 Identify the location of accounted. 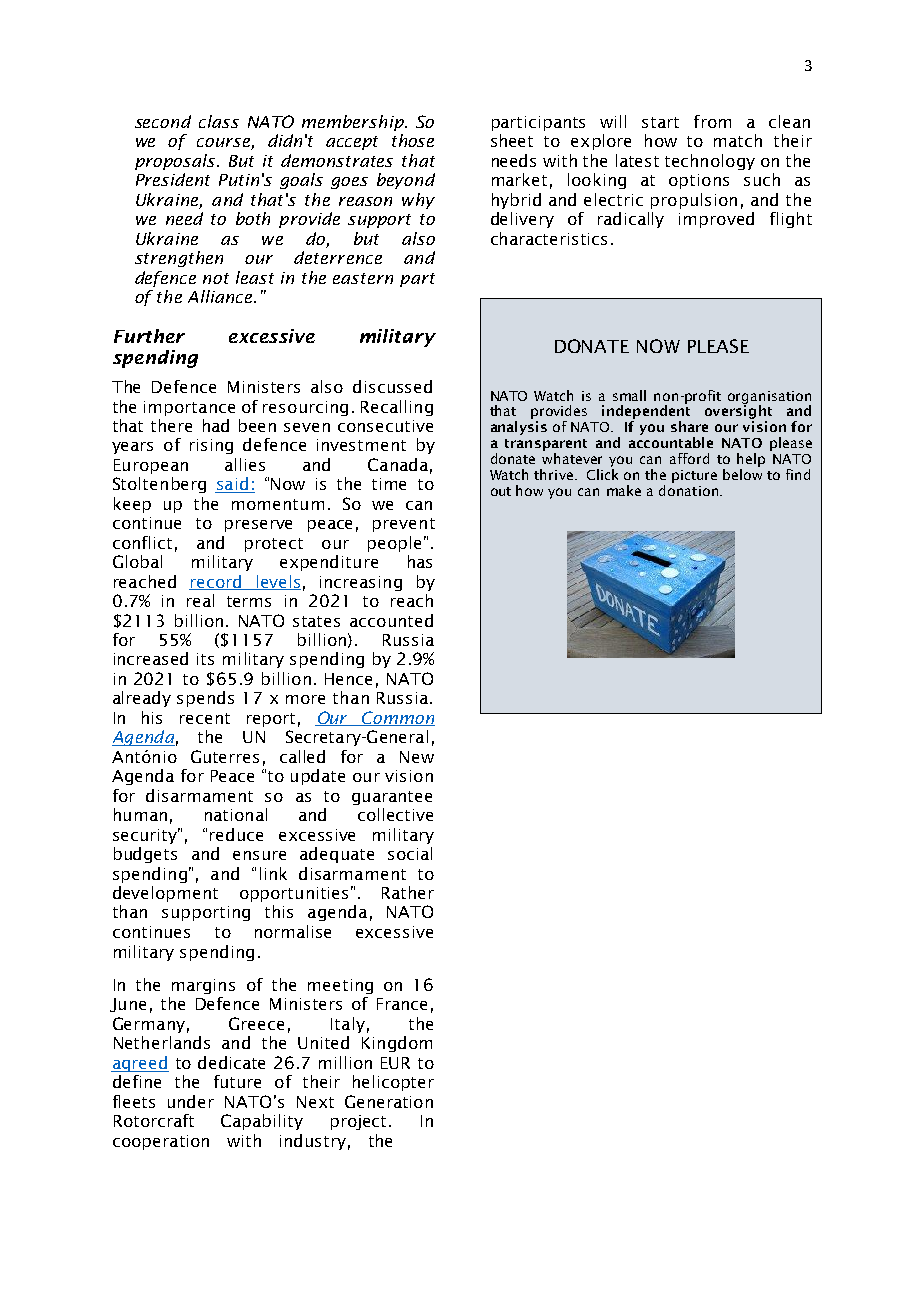
(391, 620).
